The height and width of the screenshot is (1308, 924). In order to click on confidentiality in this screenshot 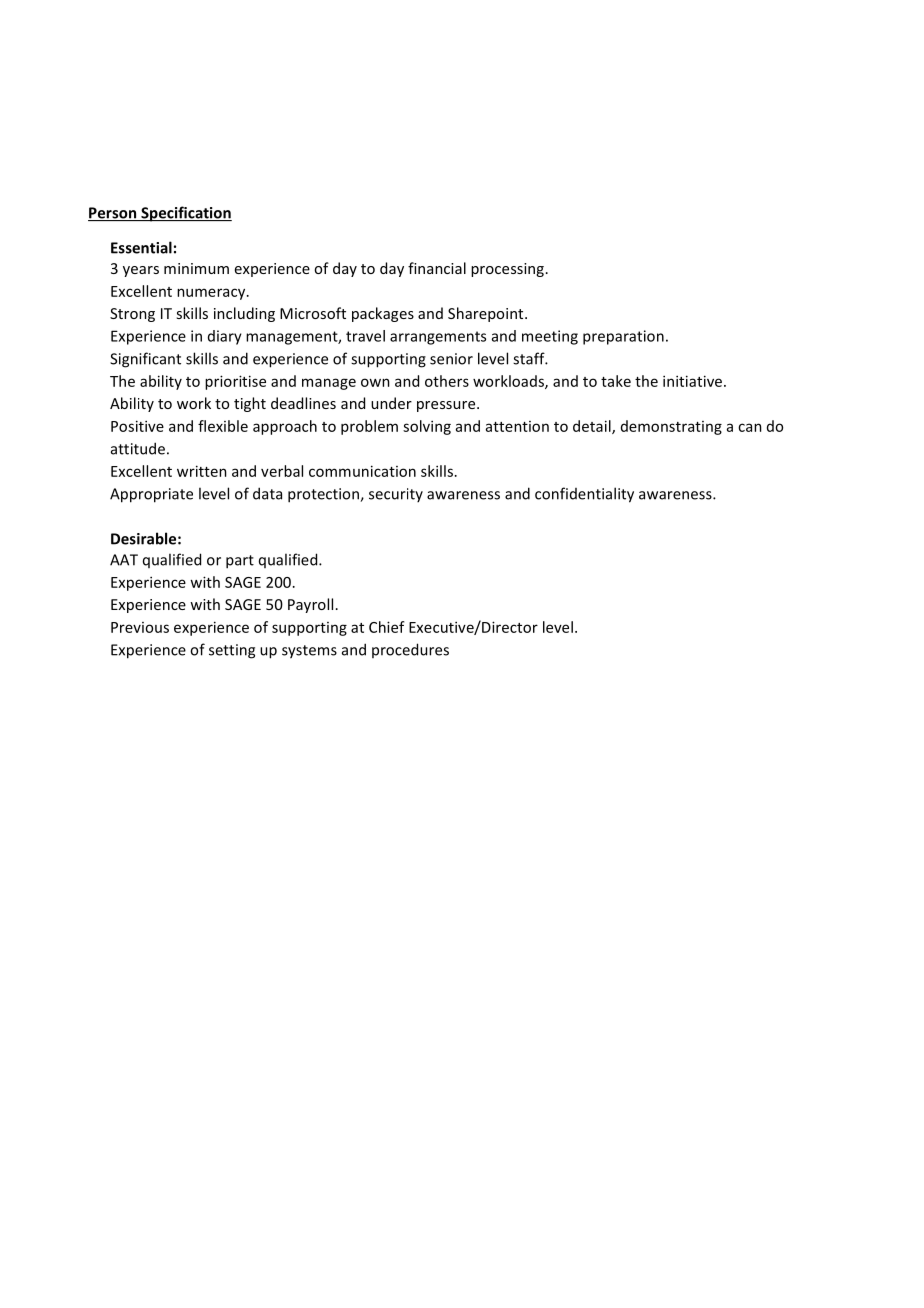, I will do `click(584, 495)`.
